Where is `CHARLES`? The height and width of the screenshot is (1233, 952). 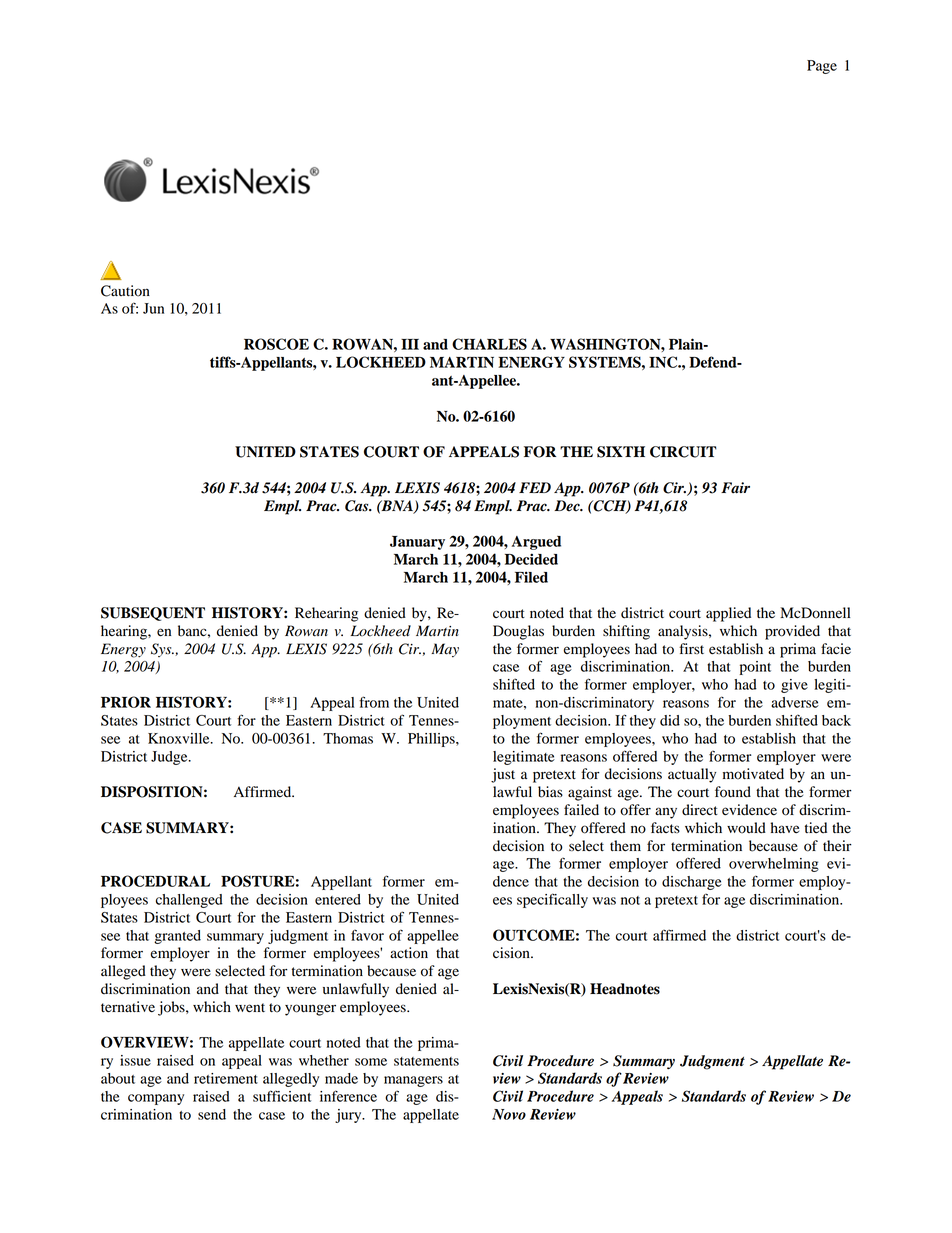 CHARLES is located at coordinates (489, 344).
